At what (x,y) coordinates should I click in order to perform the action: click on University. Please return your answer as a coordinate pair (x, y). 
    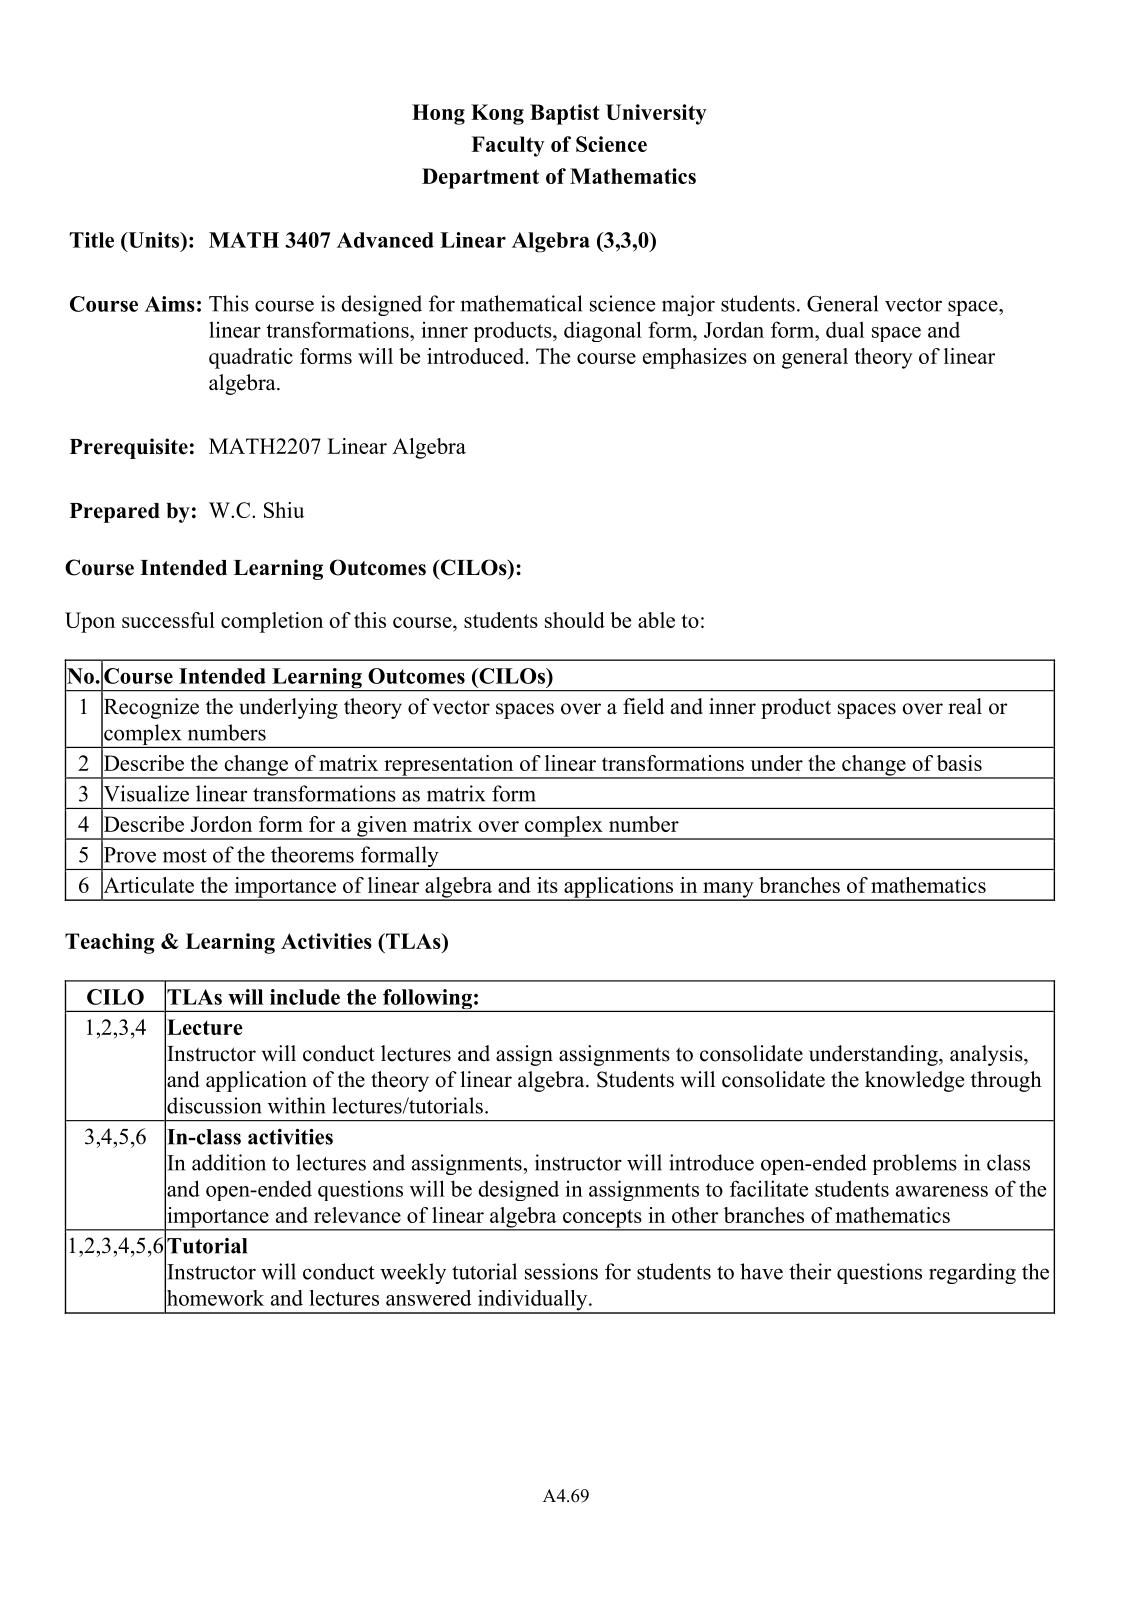
    Looking at the image, I should click on (656, 114).
